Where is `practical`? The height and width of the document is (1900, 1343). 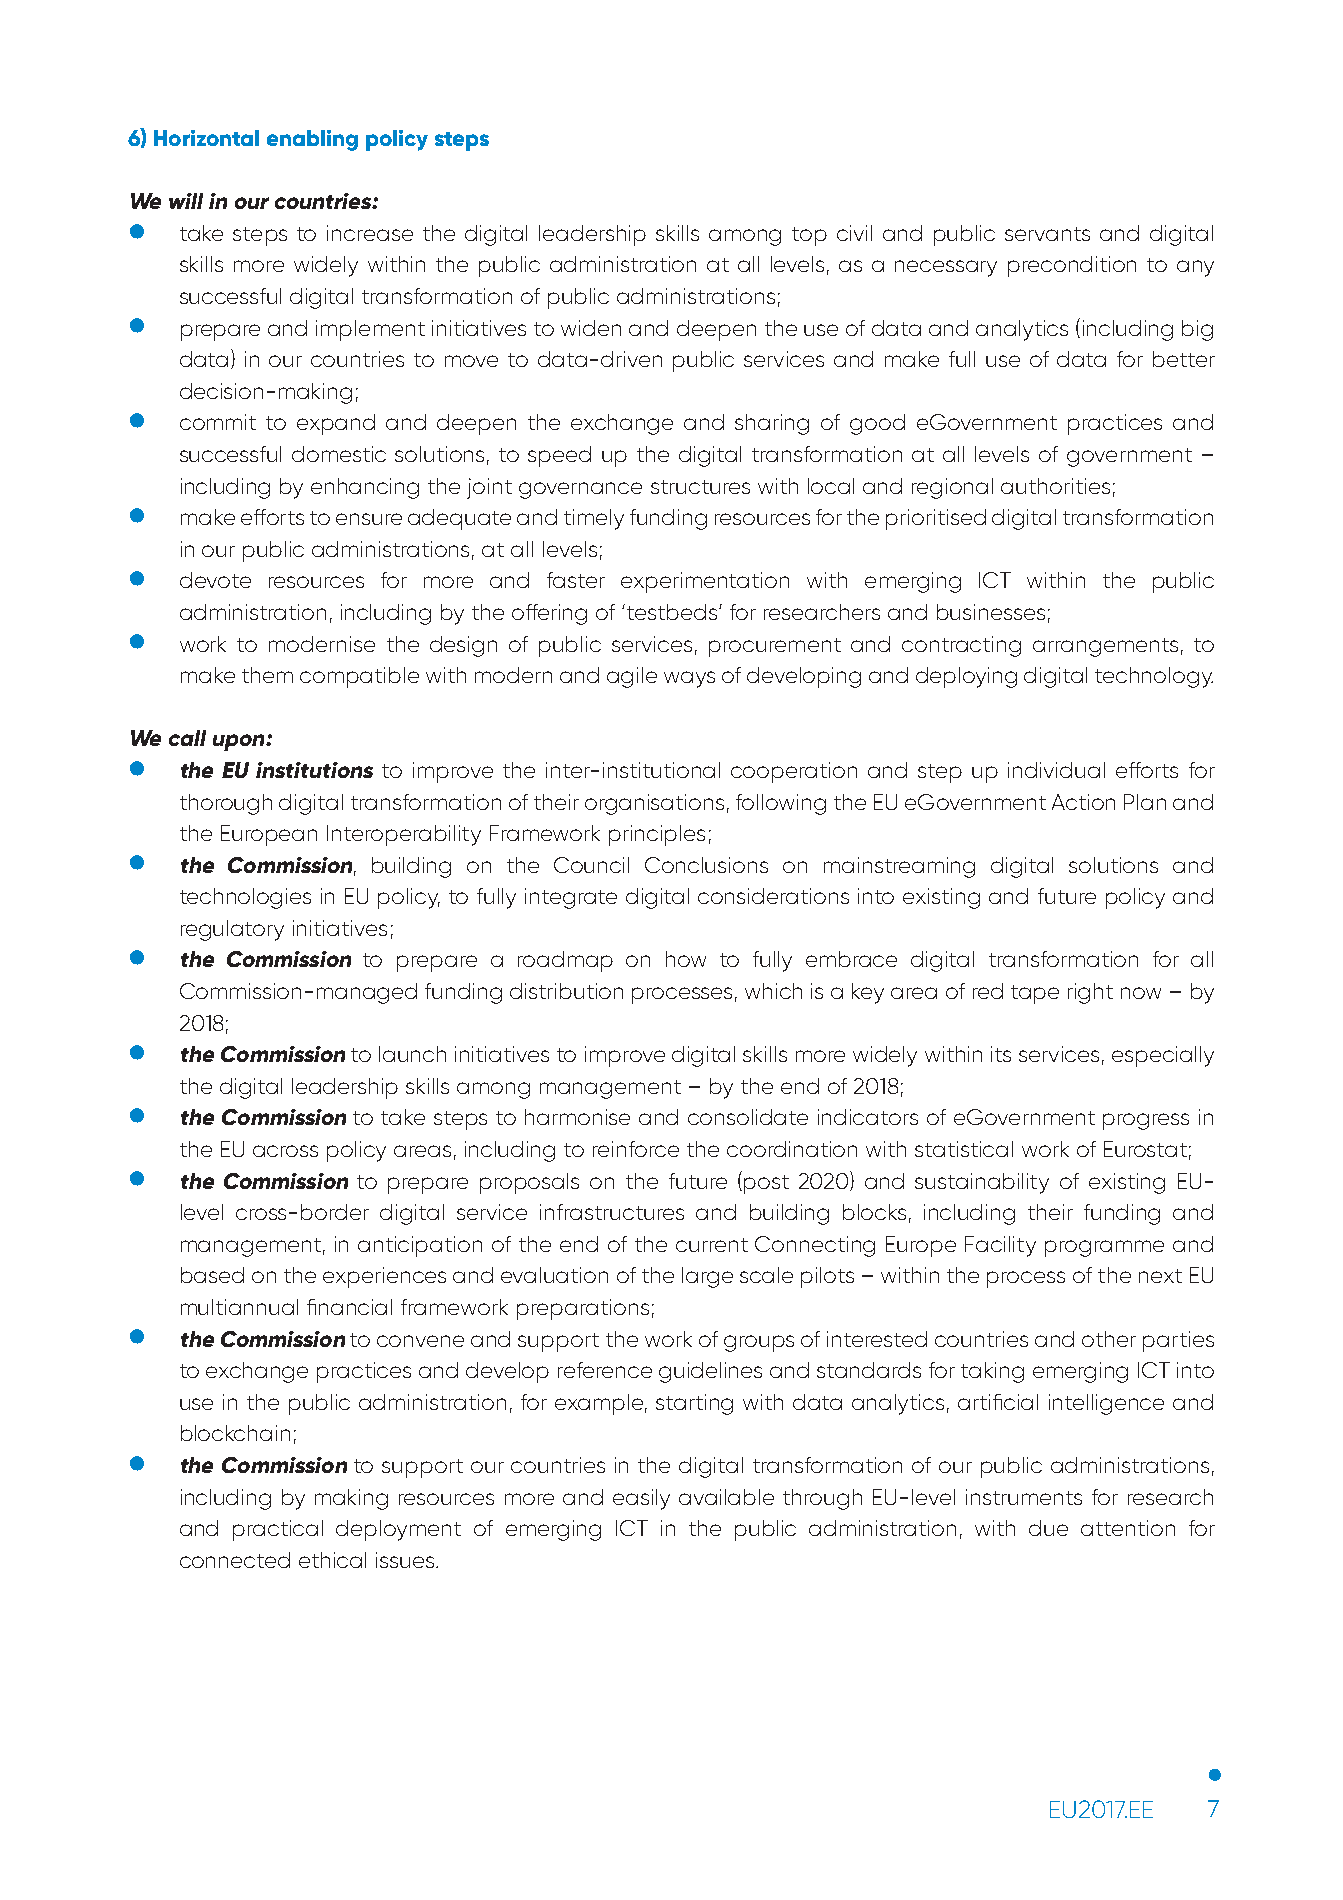
practical is located at coordinates (278, 1530).
